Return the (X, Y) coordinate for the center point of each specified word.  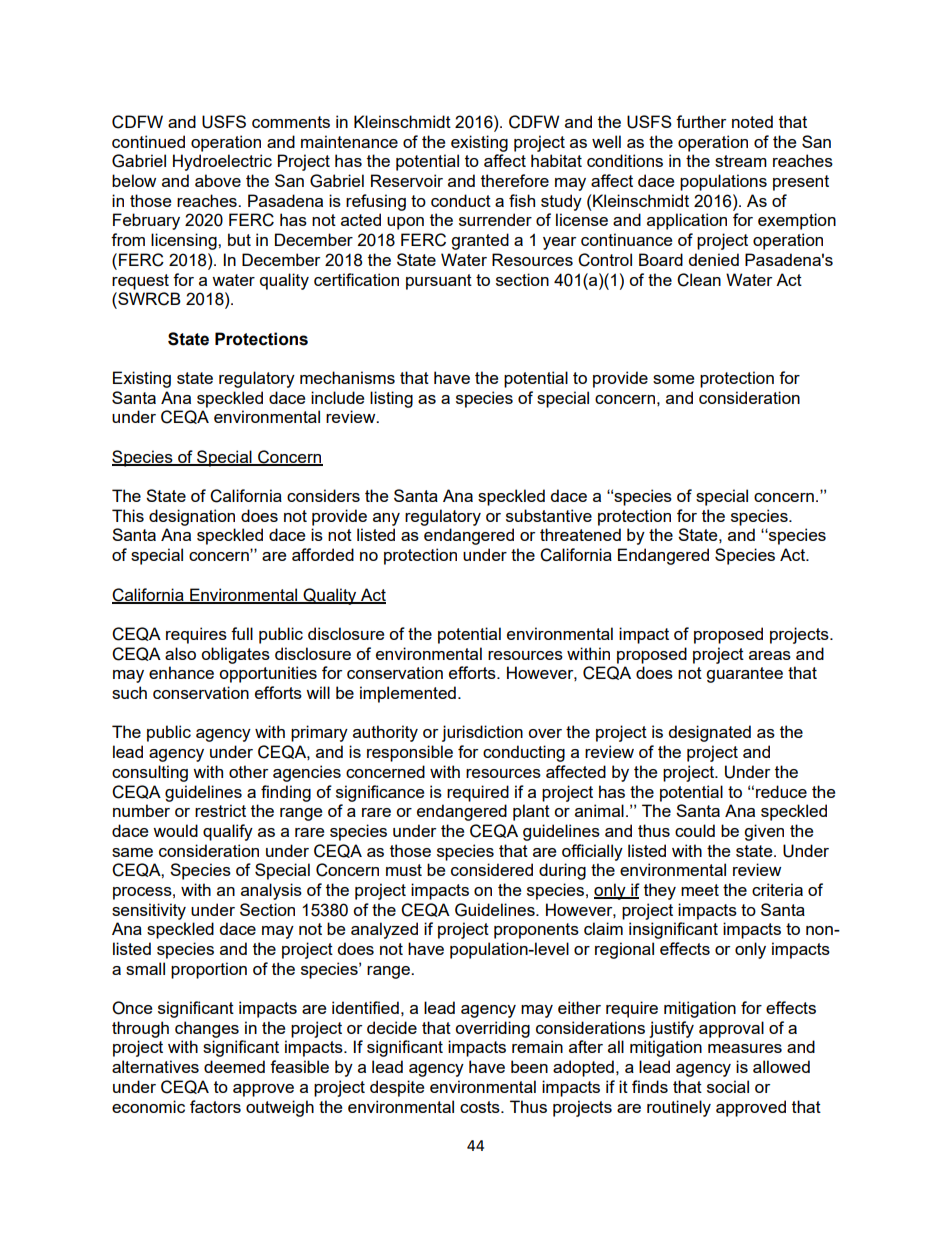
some (673, 379)
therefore (515, 180)
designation (192, 517)
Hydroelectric (222, 162)
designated (709, 733)
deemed (234, 1066)
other (248, 771)
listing (391, 399)
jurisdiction (482, 733)
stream (741, 161)
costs (481, 1107)
